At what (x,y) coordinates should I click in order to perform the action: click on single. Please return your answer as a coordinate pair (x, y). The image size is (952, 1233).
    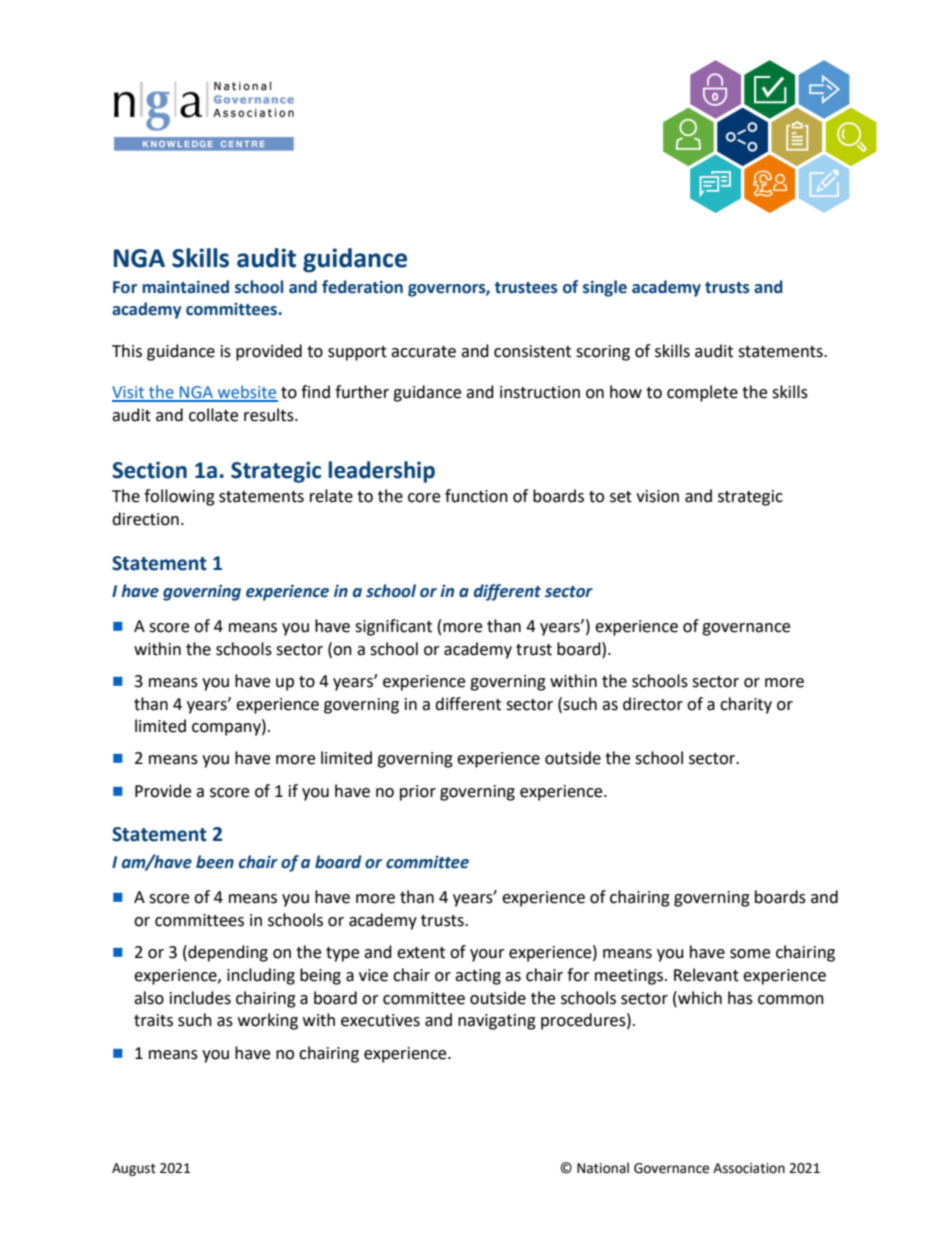
    Looking at the image, I should click on (605, 288).
